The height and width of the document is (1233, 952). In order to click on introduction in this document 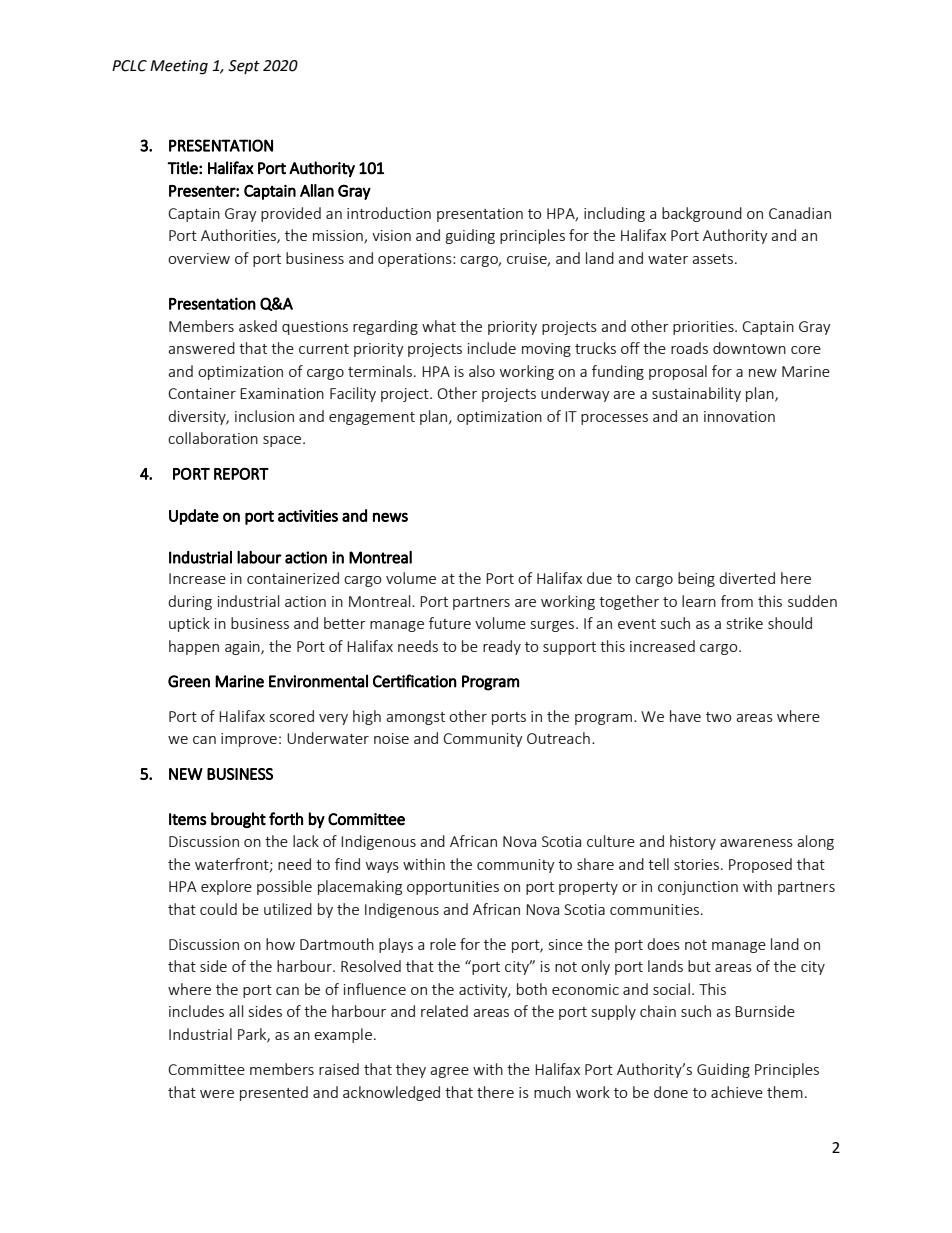, I will do `click(389, 213)`.
